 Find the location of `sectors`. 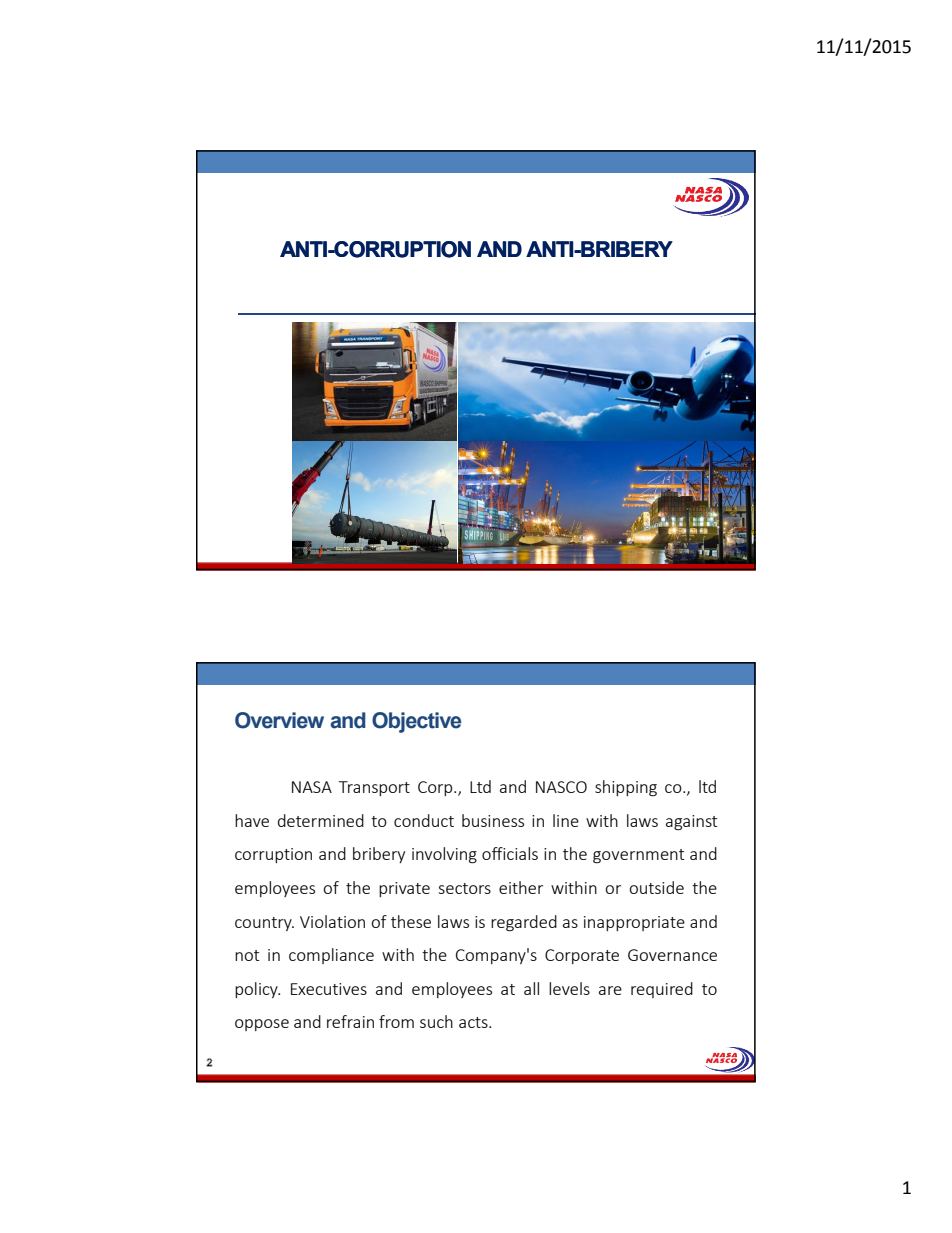

sectors is located at coordinates (464, 888).
